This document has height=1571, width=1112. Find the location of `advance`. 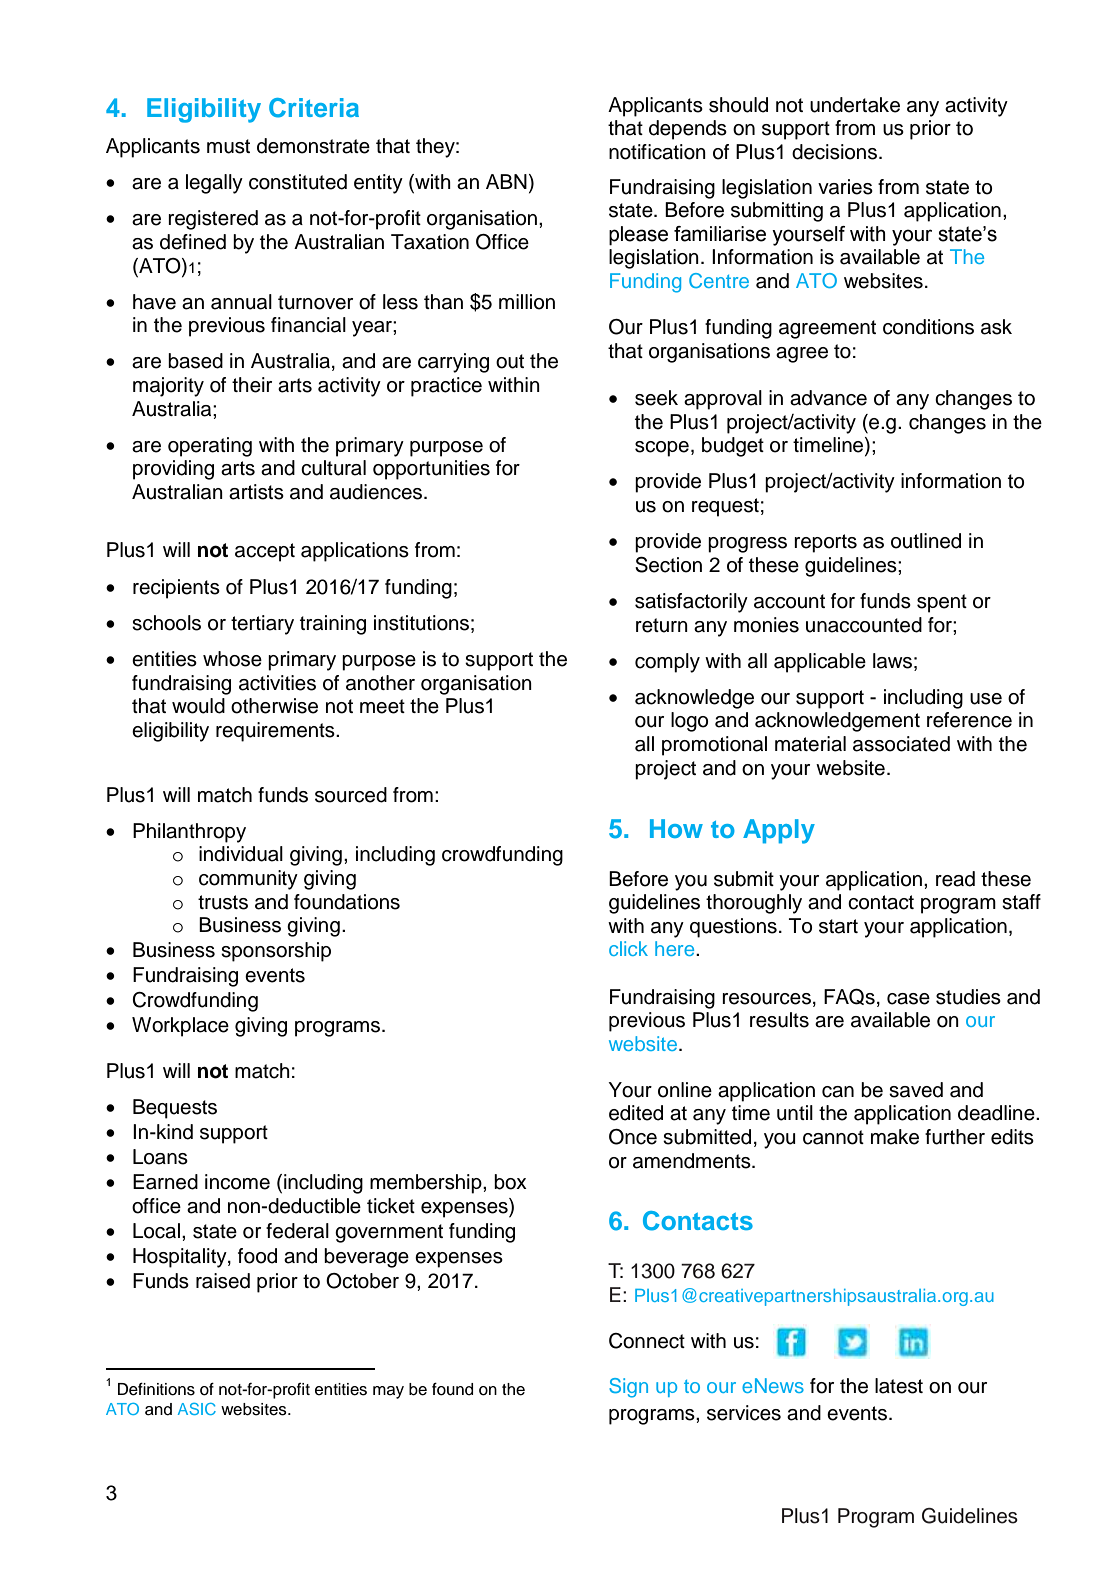

advance is located at coordinates (828, 398).
